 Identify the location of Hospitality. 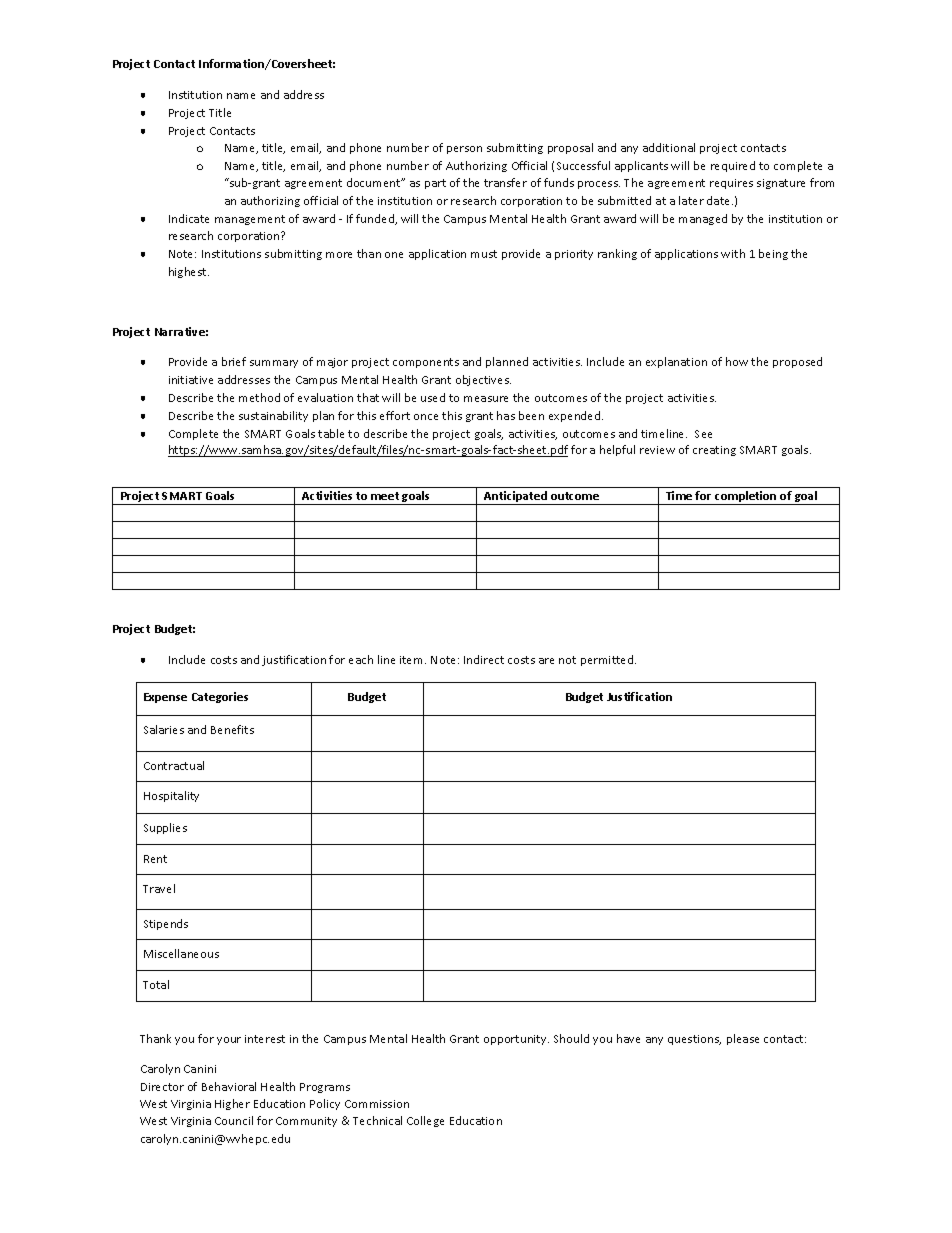
(171, 796).
